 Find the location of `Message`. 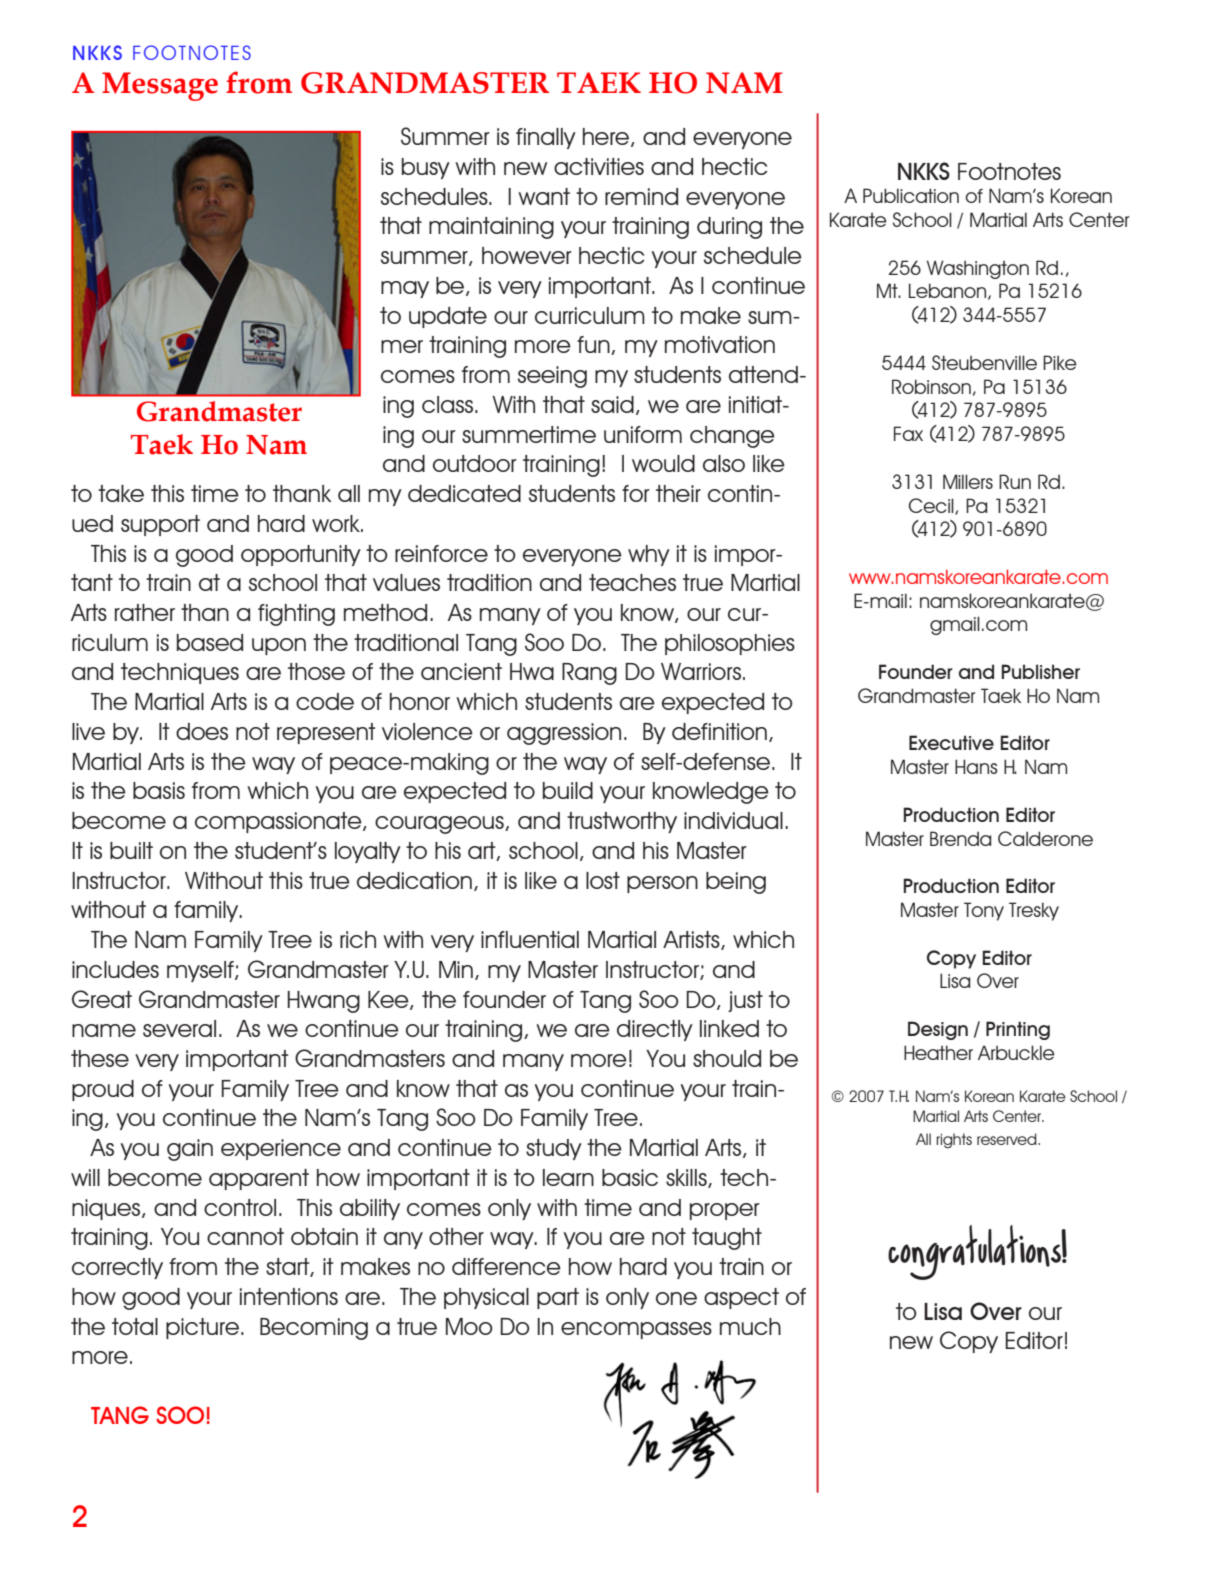

Message is located at coordinates (160, 86).
